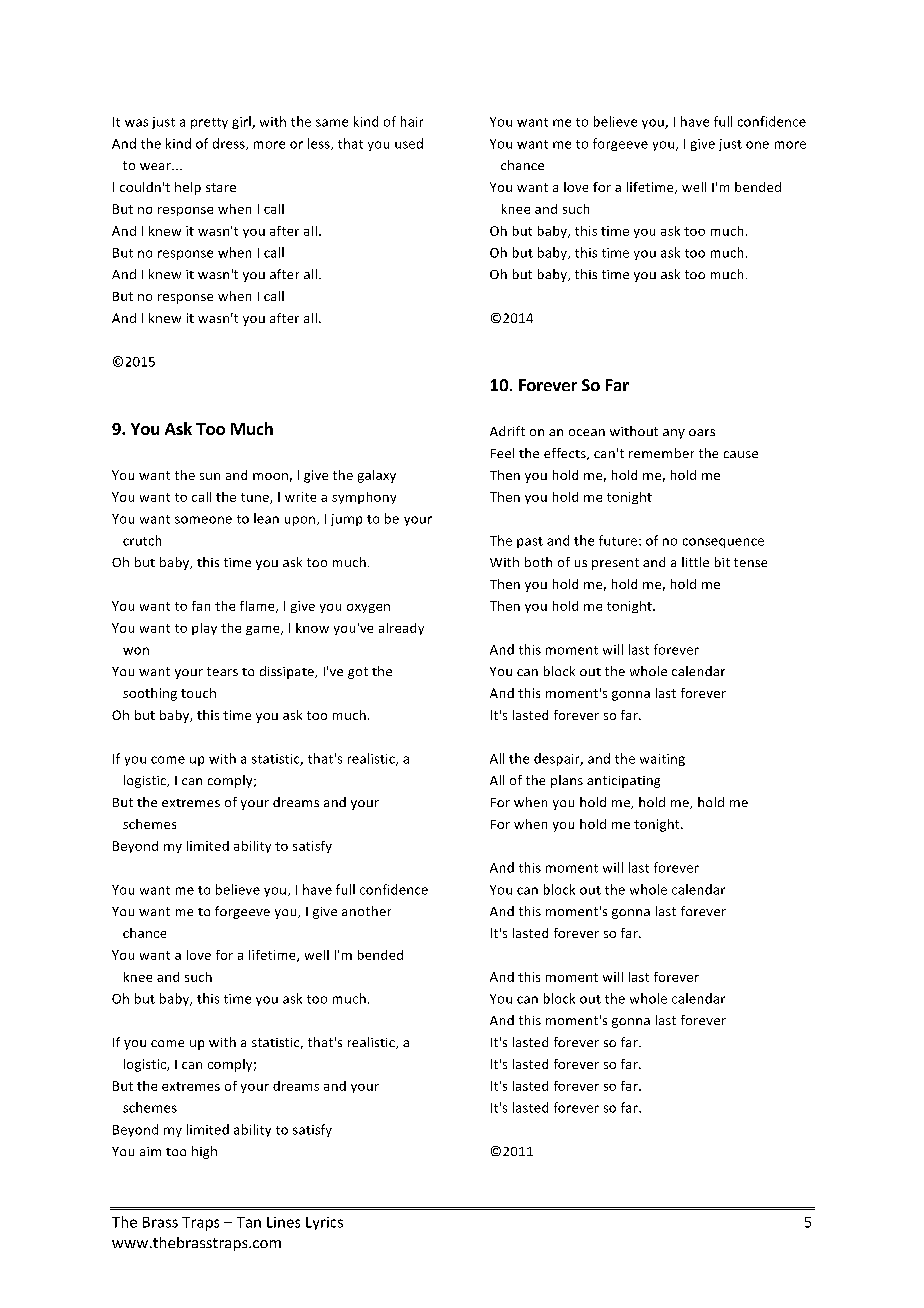 The width and height of the screenshot is (924, 1308). Describe the element at coordinates (222, 671) in the screenshot. I see `tears` at that location.
